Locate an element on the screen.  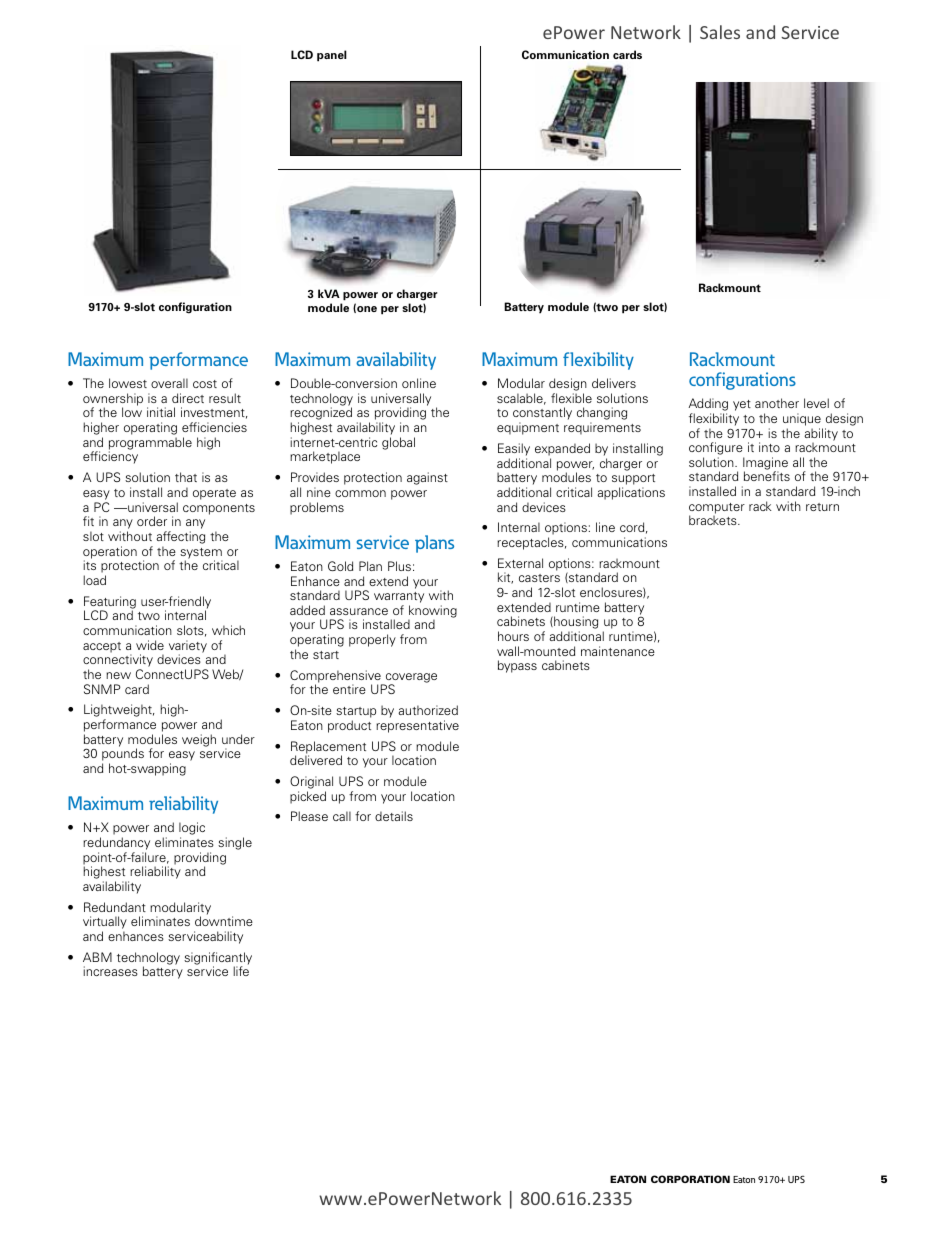
panel is located at coordinates (332, 56).
